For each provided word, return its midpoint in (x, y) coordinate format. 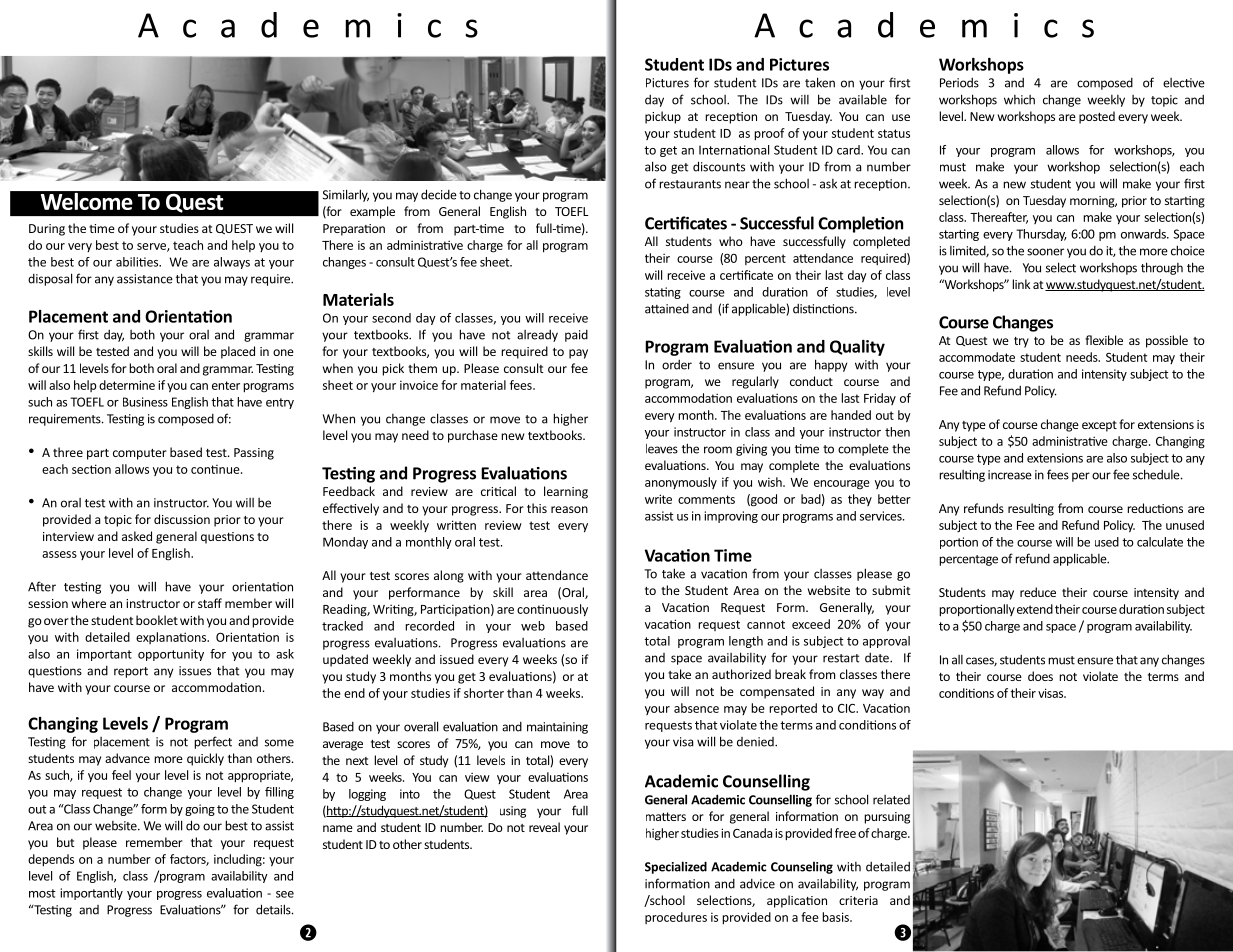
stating (663, 293)
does (1040, 676)
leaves (662, 449)
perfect (213, 742)
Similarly (346, 195)
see (285, 894)
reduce (1038, 592)
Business (145, 402)
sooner (1045, 252)
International (734, 150)
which (1019, 100)
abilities (138, 262)
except (1099, 426)
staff (210, 603)
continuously (552, 610)
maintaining (557, 728)
